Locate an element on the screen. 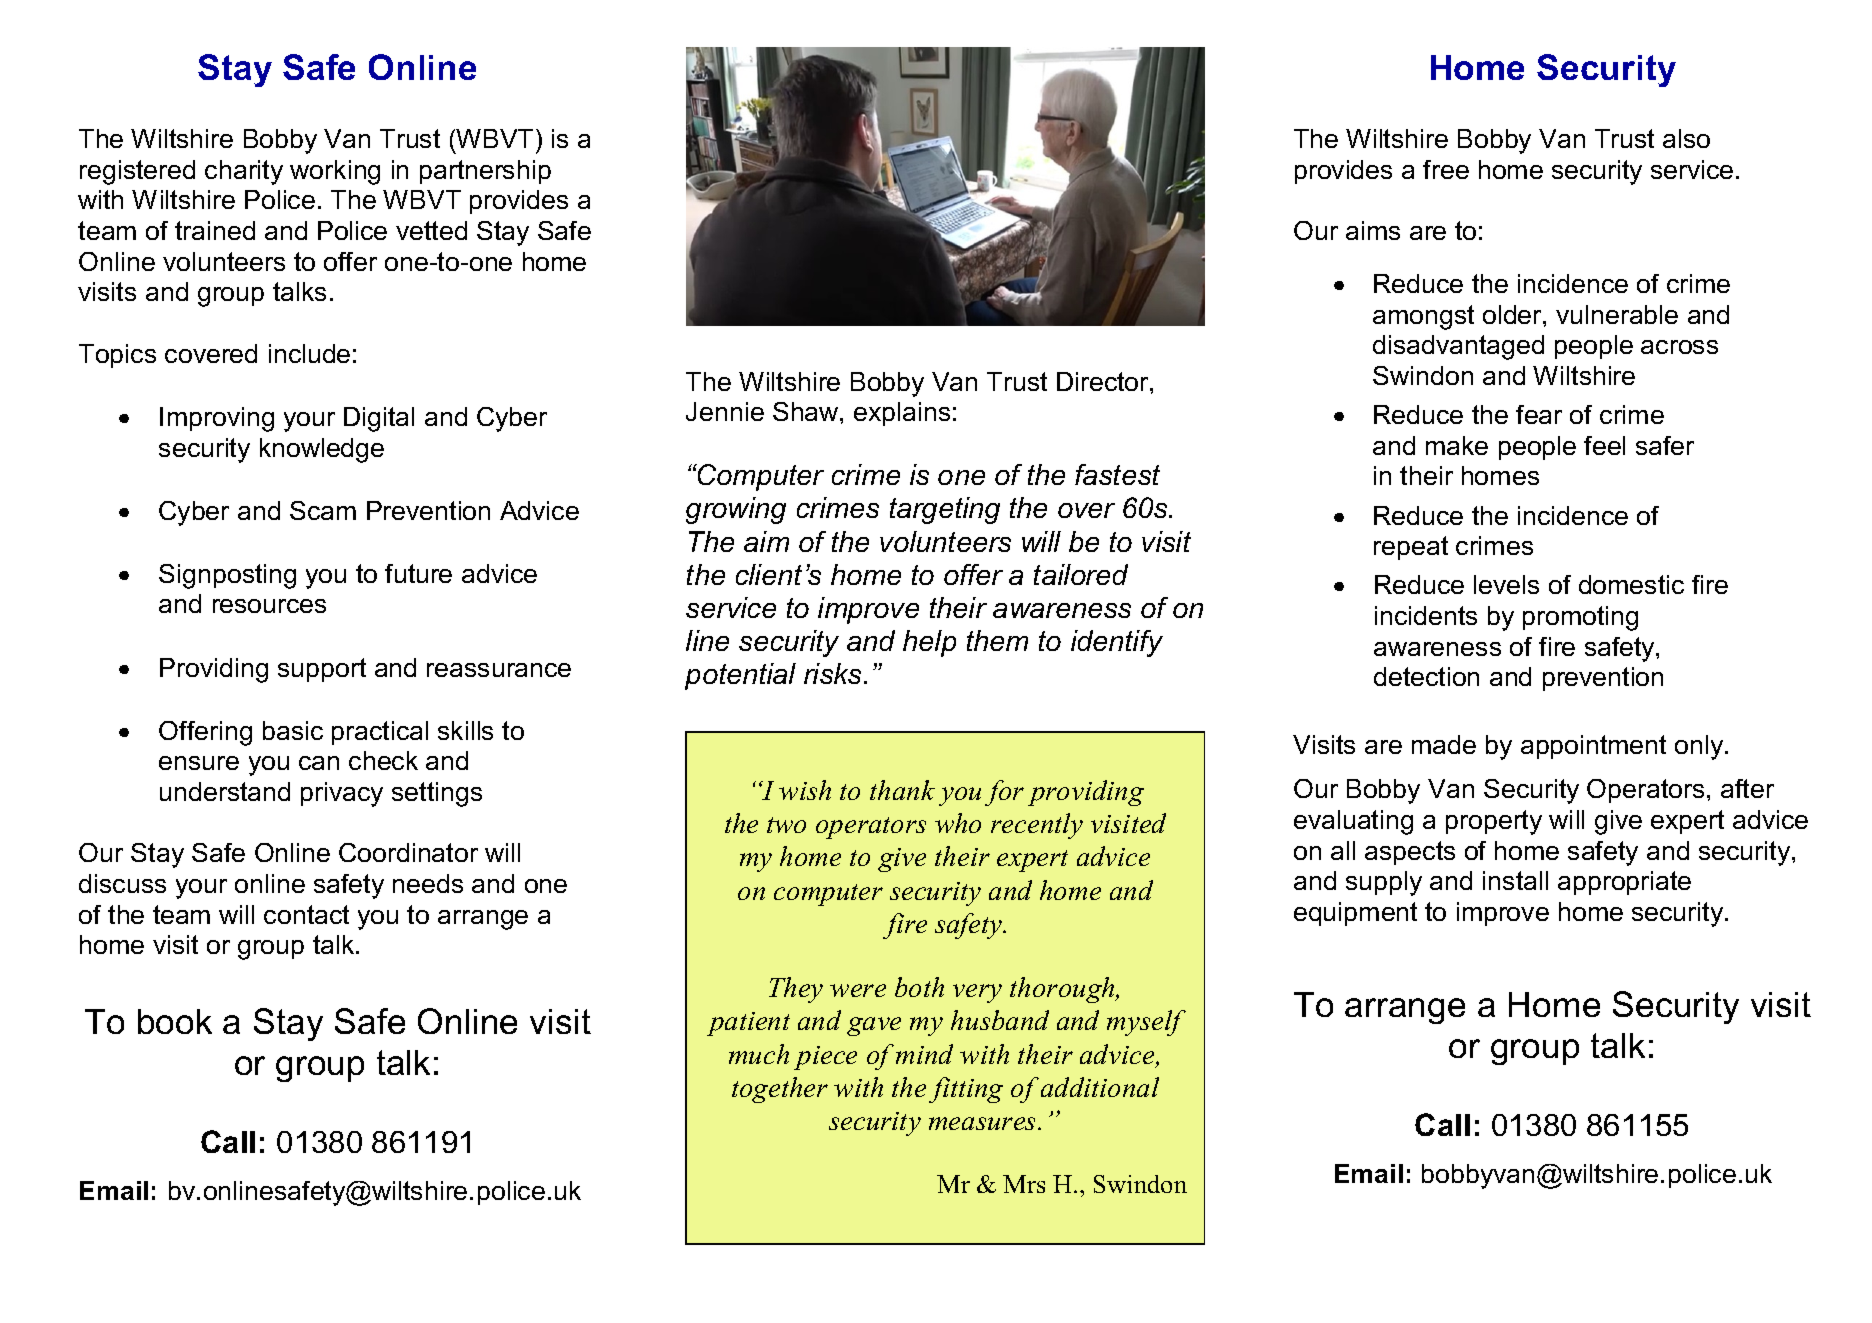 The width and height of the screenshot is (1872, 1323). partnership is located at coordinates (485, 172).
